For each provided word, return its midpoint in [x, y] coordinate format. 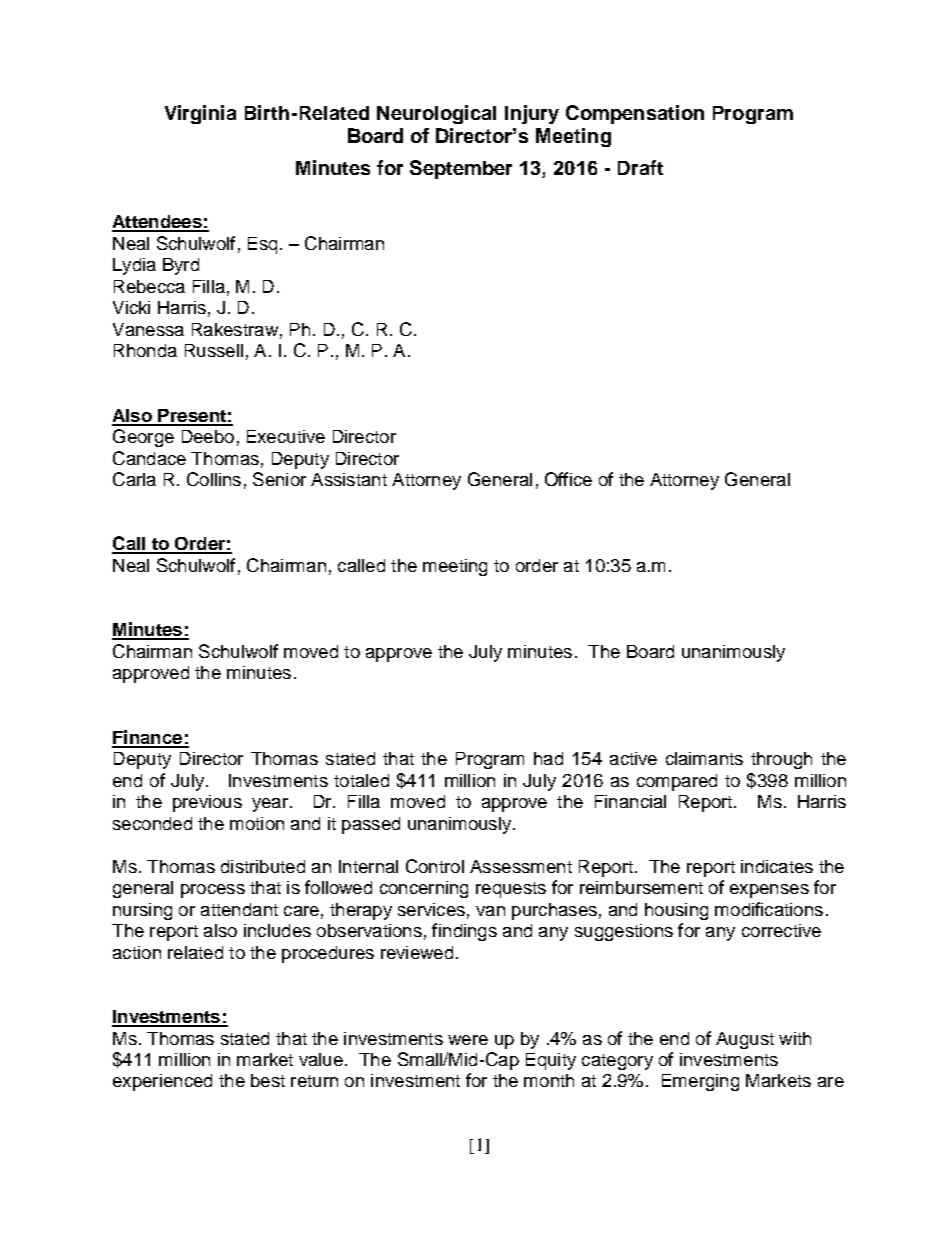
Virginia [200, 114]
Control [435, 866]
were [468, 1040]
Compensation [635, 114]
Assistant [349, 479]
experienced [162, 1082]
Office [568, 479]
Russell [214, 350]
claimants [704, 758]
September [461, 169]
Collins [214, 479]
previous [207, 803]
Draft [640, 167]
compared [677, 782]
